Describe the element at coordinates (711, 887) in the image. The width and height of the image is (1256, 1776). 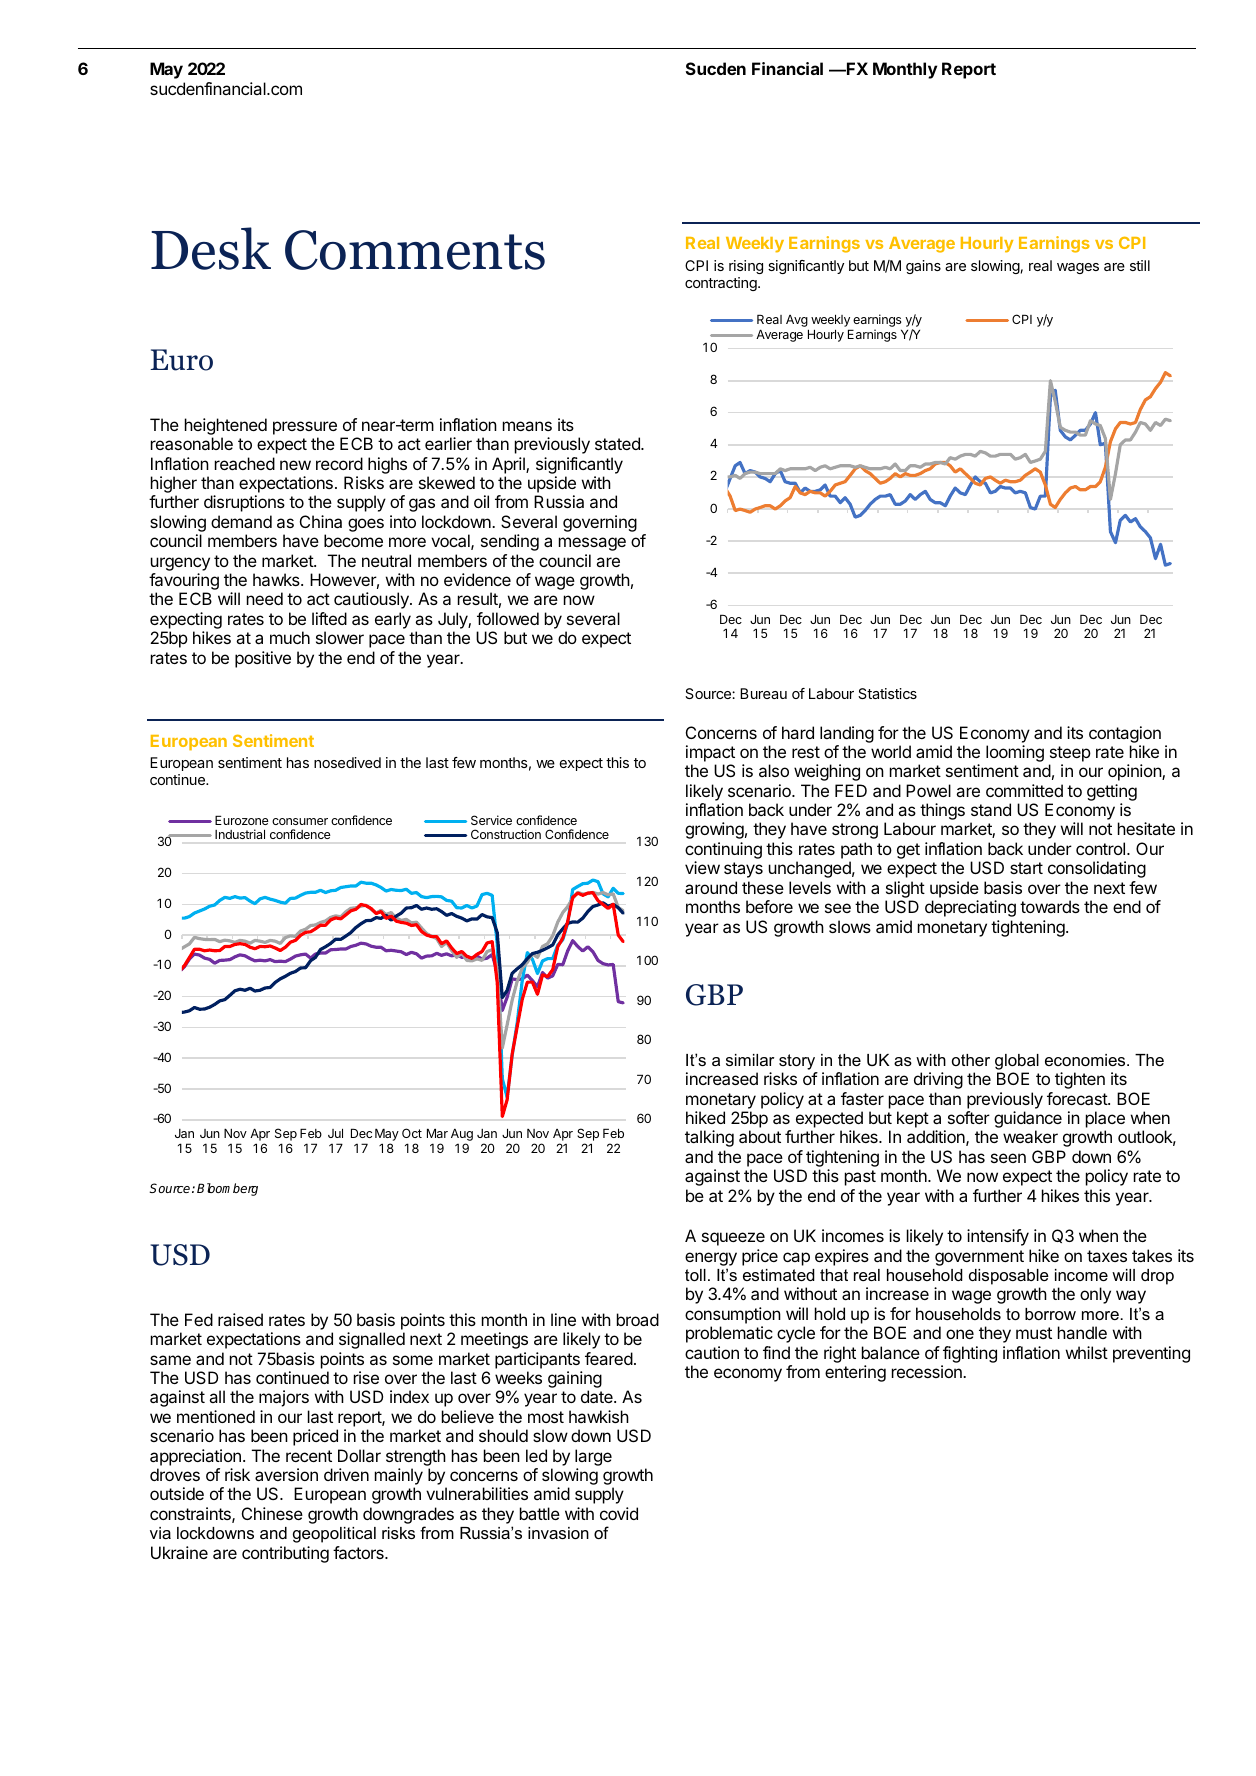
I see `around` at that location.
